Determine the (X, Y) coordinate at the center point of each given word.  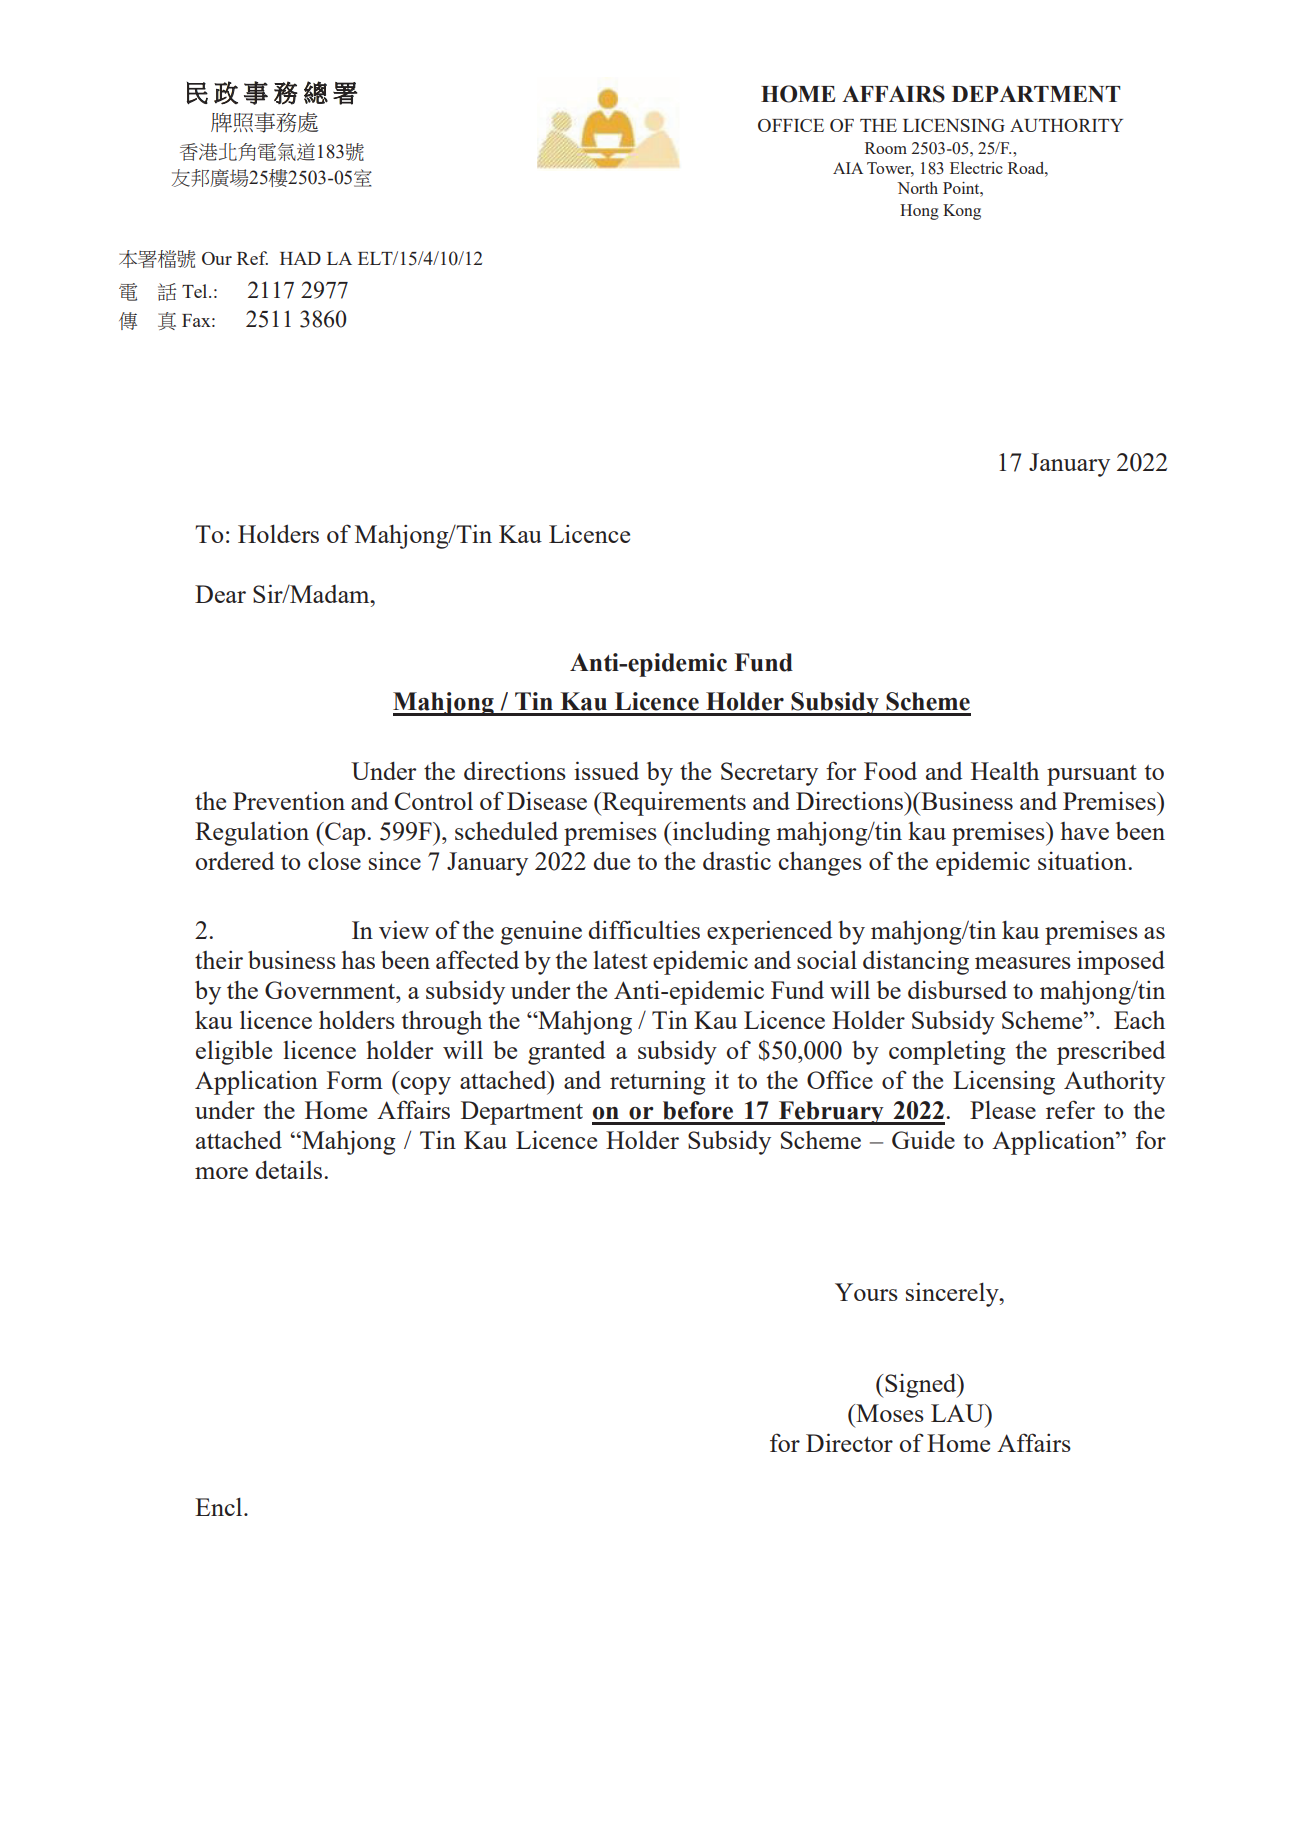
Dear (220, 594)
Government (331, 990)
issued (606, 770)
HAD (300, 258)
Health (1005, 770)
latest (620, 960)
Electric (976, 168)
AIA (848, 168)
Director (849, 1442)
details (290, 1169)
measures (1023, 963)
